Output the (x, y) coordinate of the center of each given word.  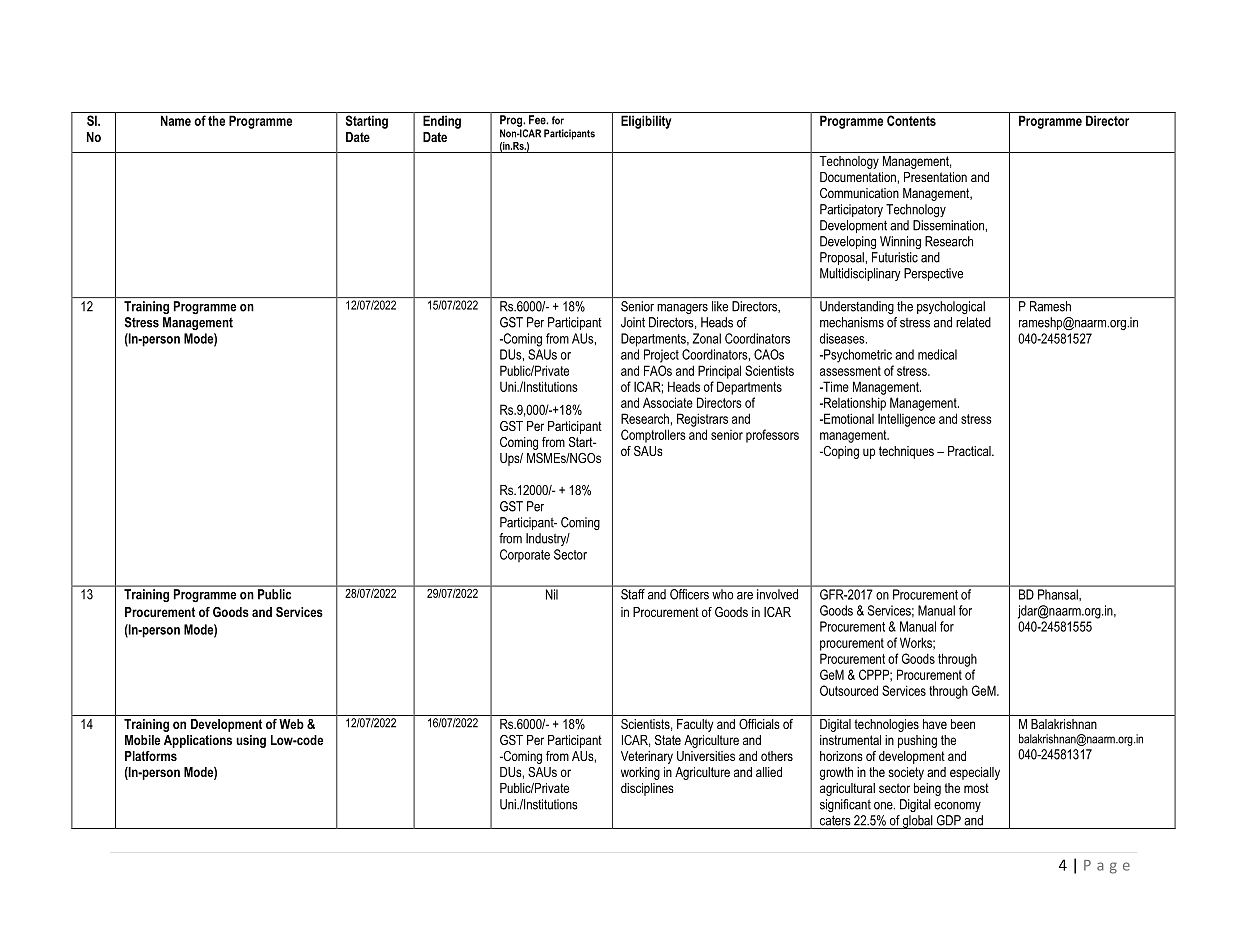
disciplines (647, 789)
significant (845, 805)
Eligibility (646, 122)
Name (176, 120)
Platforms (151, 756)
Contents (911, 120)
